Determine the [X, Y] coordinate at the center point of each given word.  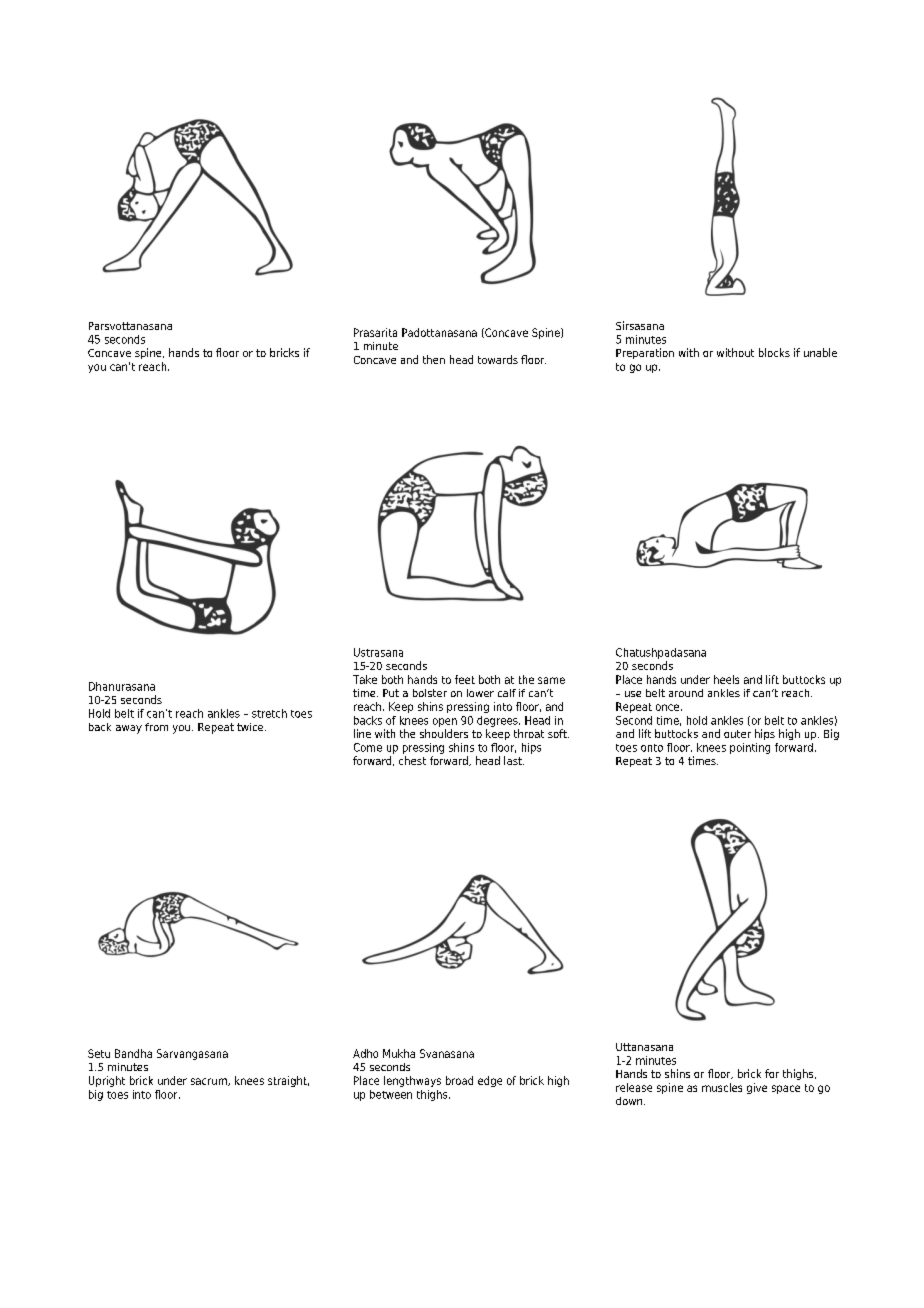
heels [726, 679]
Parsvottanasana [130, 326]
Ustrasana [378, 652]
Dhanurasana [122, 686]
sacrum [210, 1082]
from [156, 727]
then [434, 359]
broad [459, 1080]
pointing [750, 748]
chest [412, 760]
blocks [774, 352]
